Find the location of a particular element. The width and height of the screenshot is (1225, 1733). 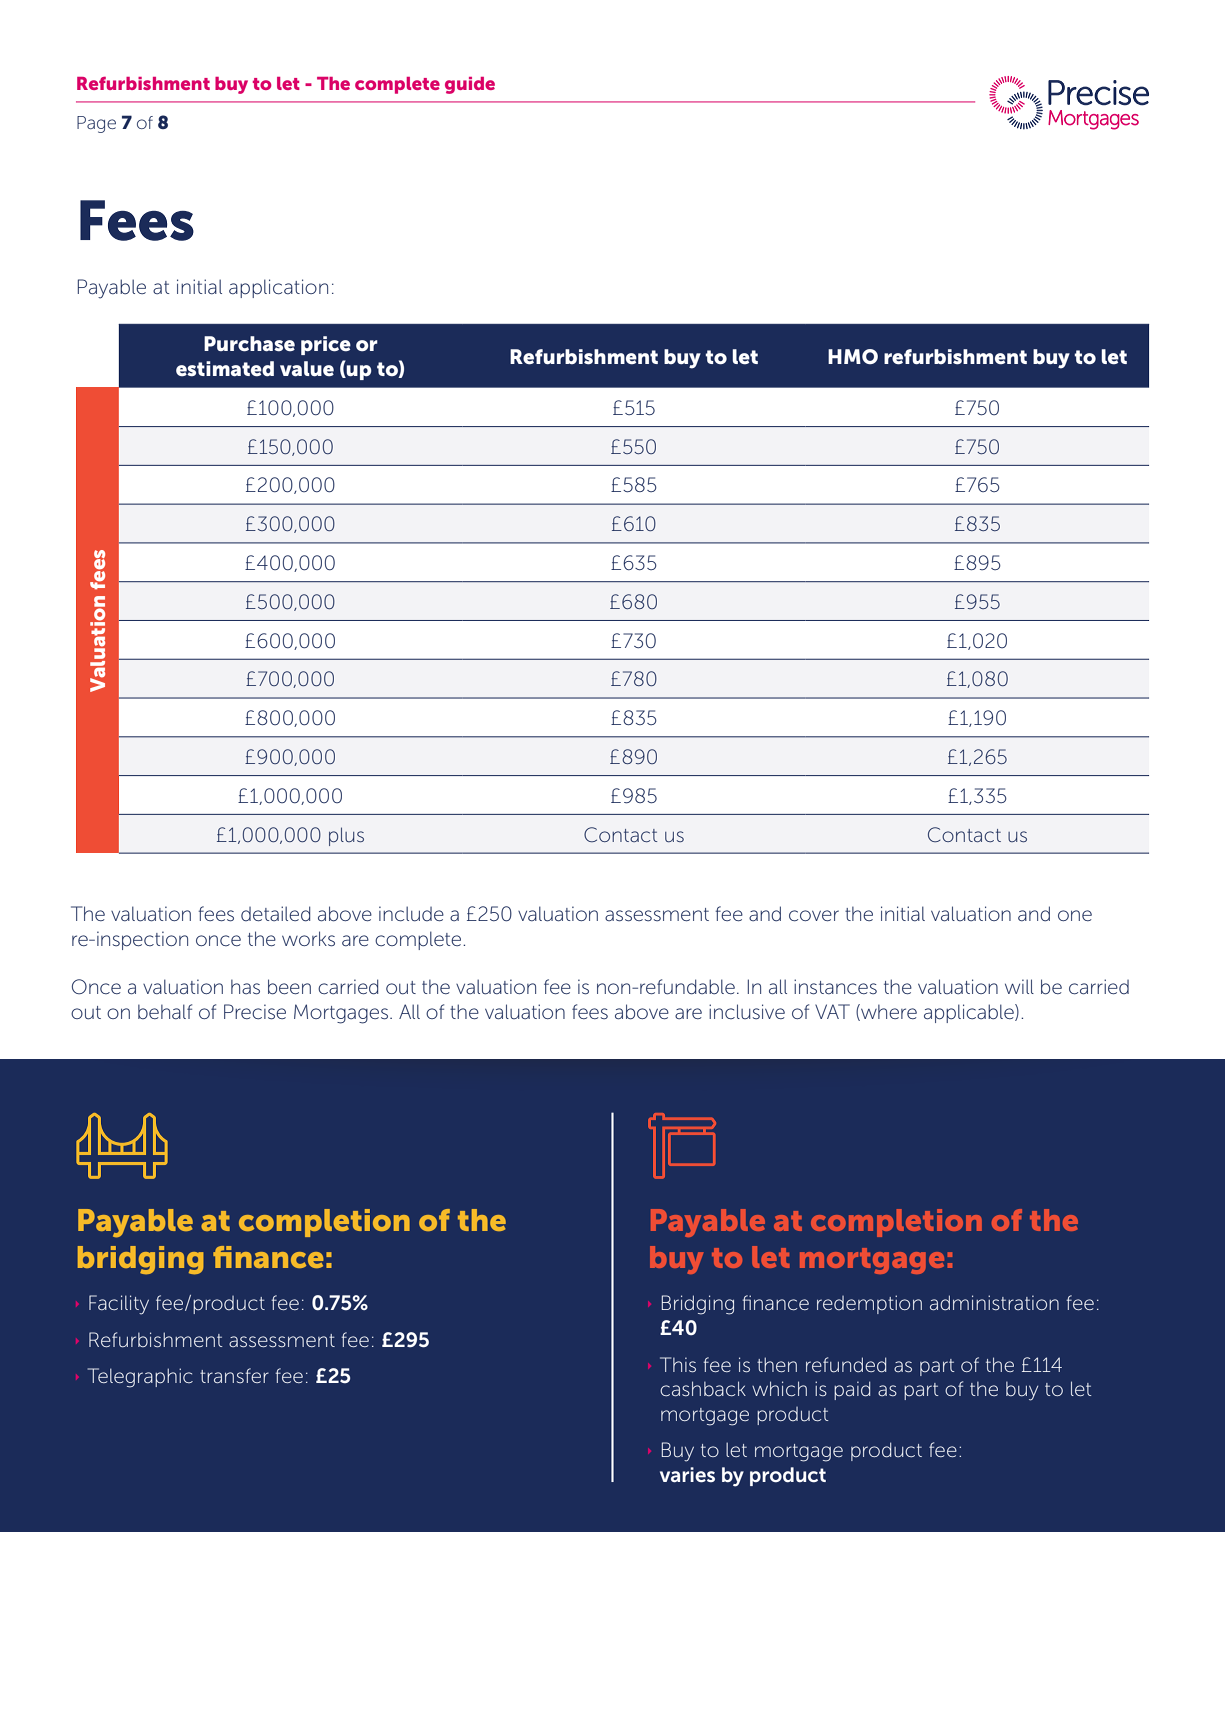

transfer is located at coordinates (234, 1375).
